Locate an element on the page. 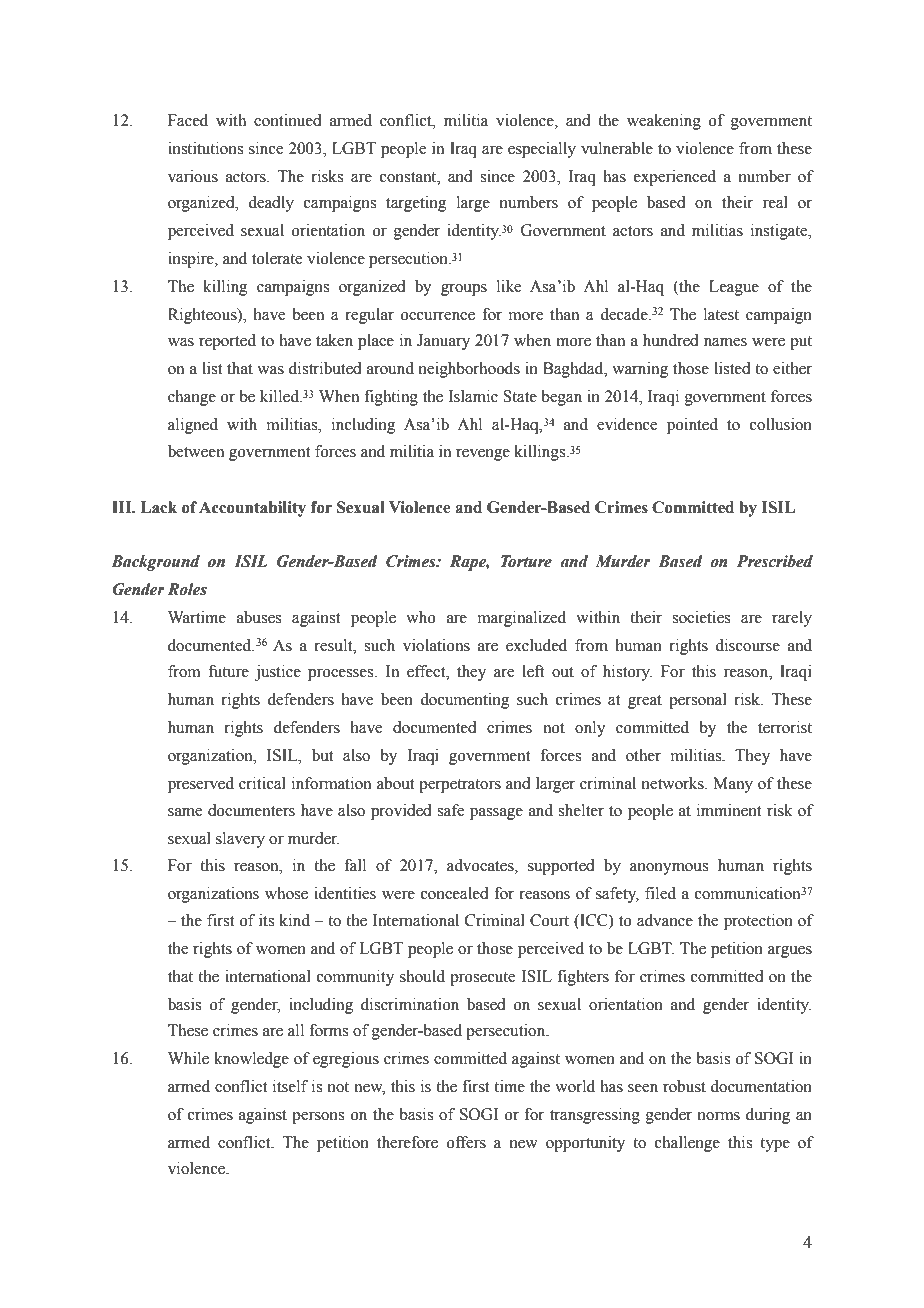  Many is located at coordinates (733, 785).
